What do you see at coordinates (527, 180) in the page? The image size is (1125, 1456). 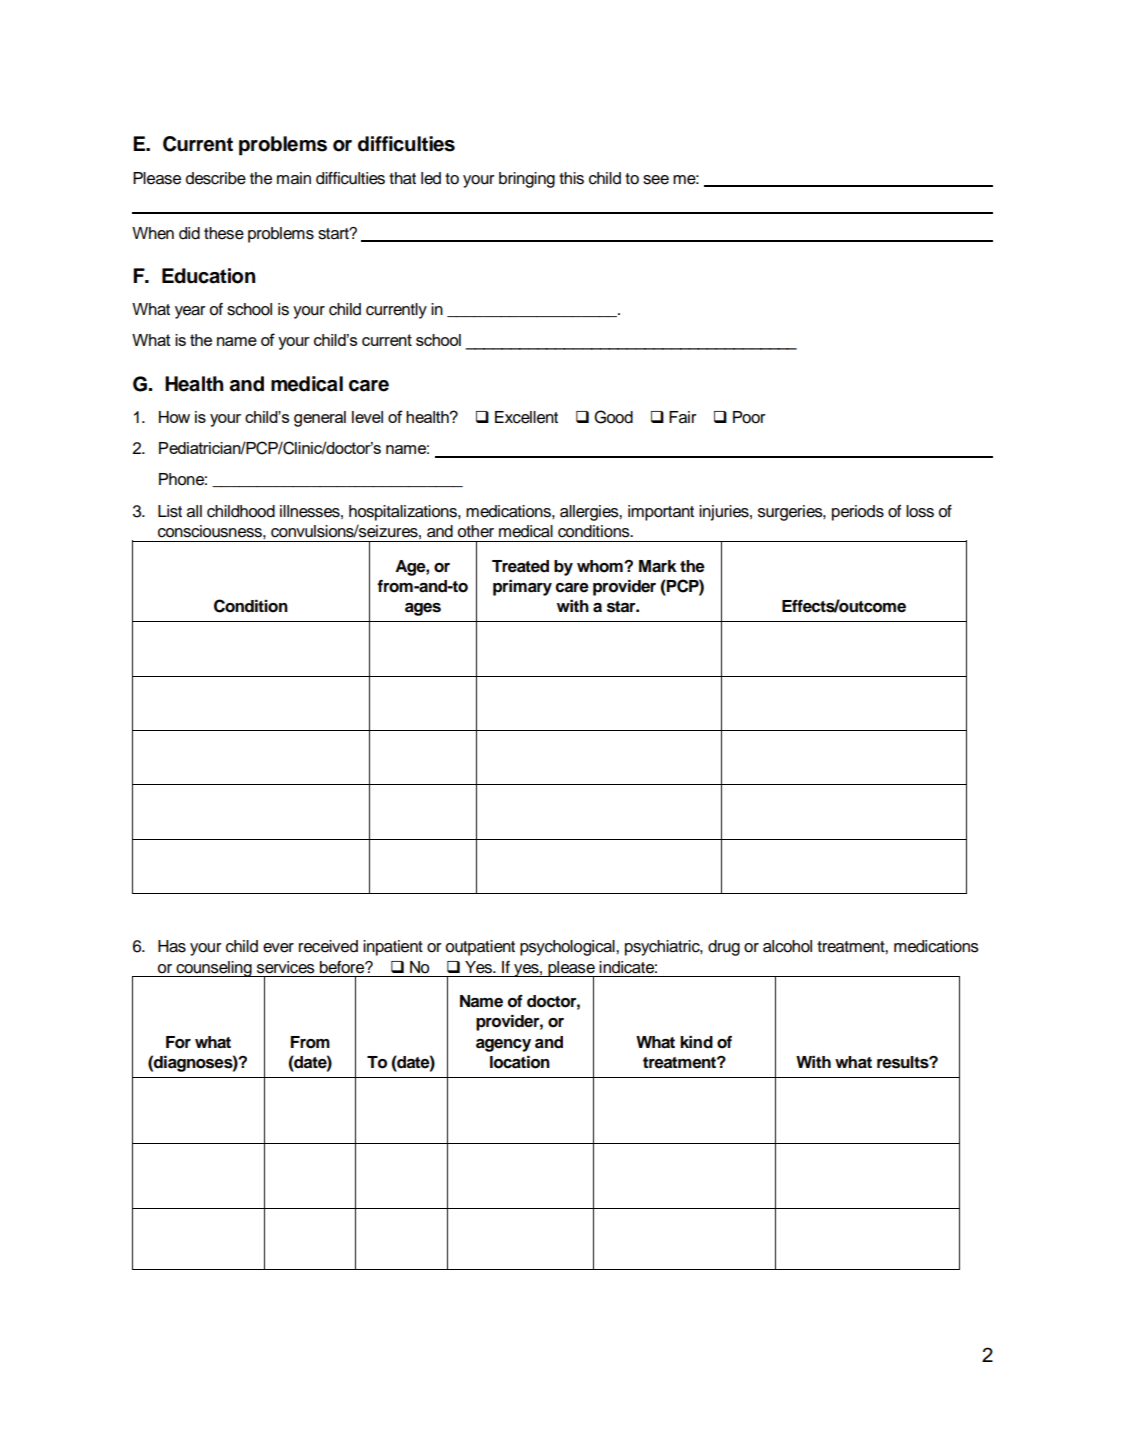 I see `bringing` at bounding box center [527, 180].
